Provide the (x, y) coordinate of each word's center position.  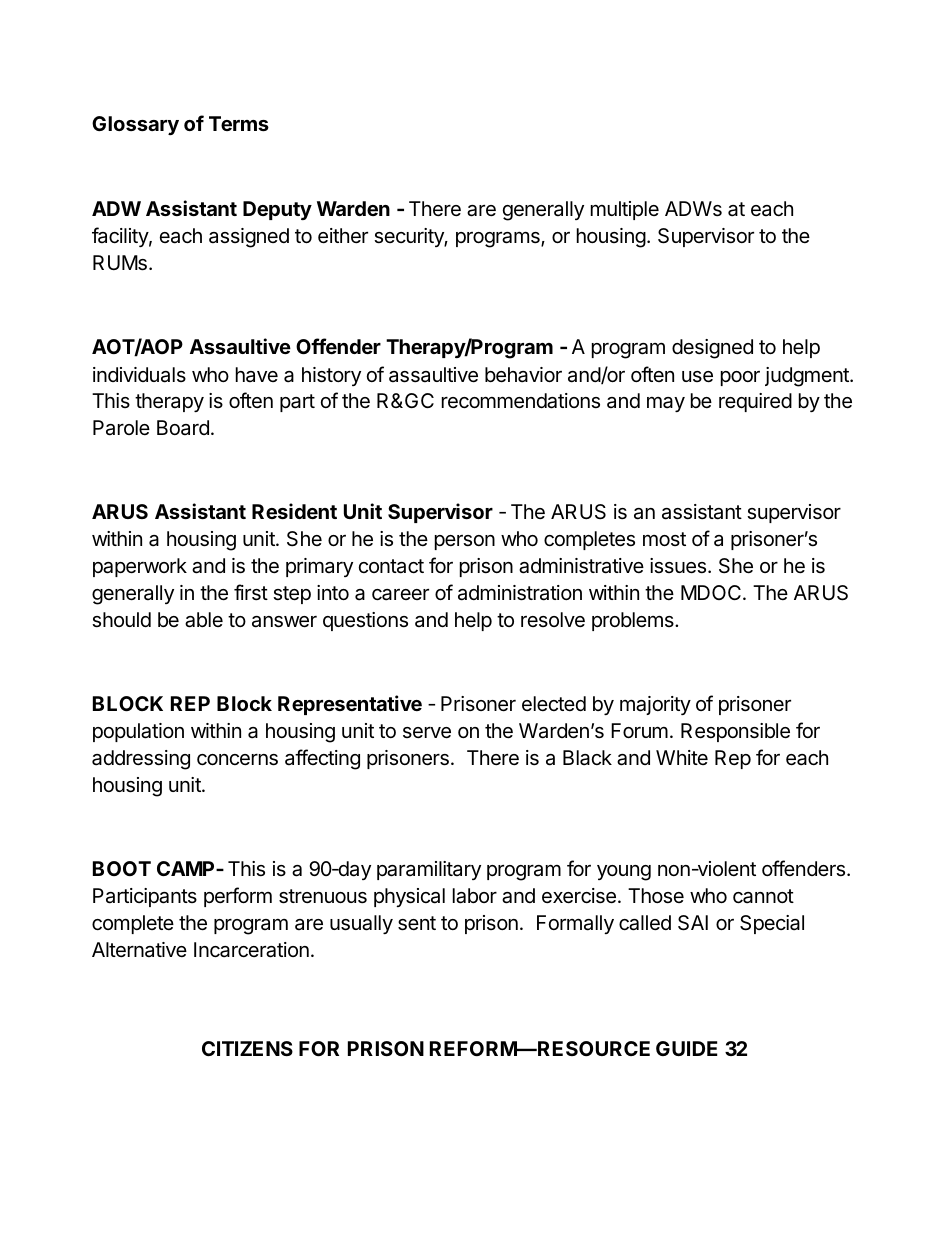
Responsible (735, 732)
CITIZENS (247, 1048)
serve (427, 733)
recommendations (521, 401)
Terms (239, 123)
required (755, 402)
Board (183, 427)
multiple (625, 210)
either (343, 236)
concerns (237, 760)
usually (361, 924)
